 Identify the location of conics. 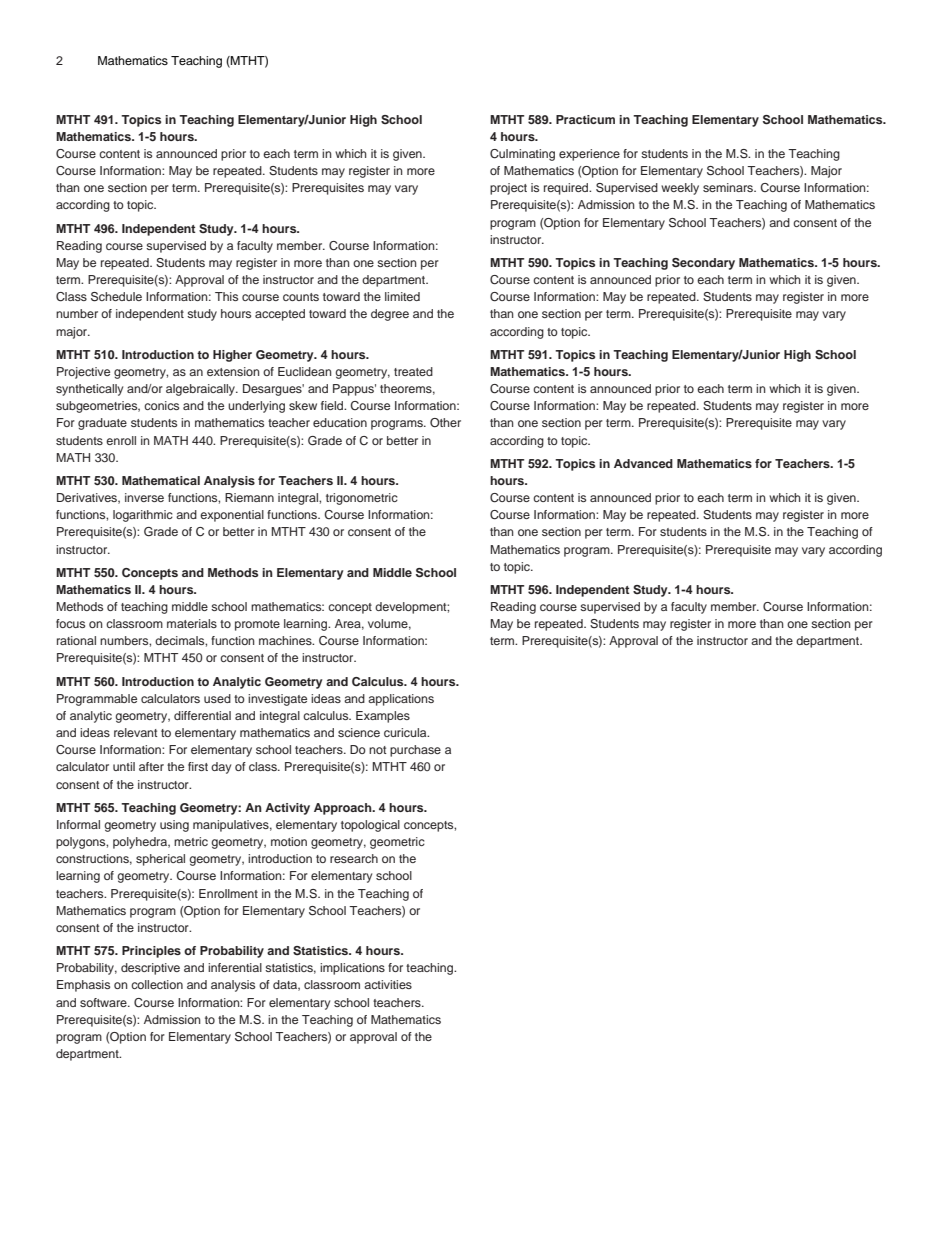
(161, 405).
